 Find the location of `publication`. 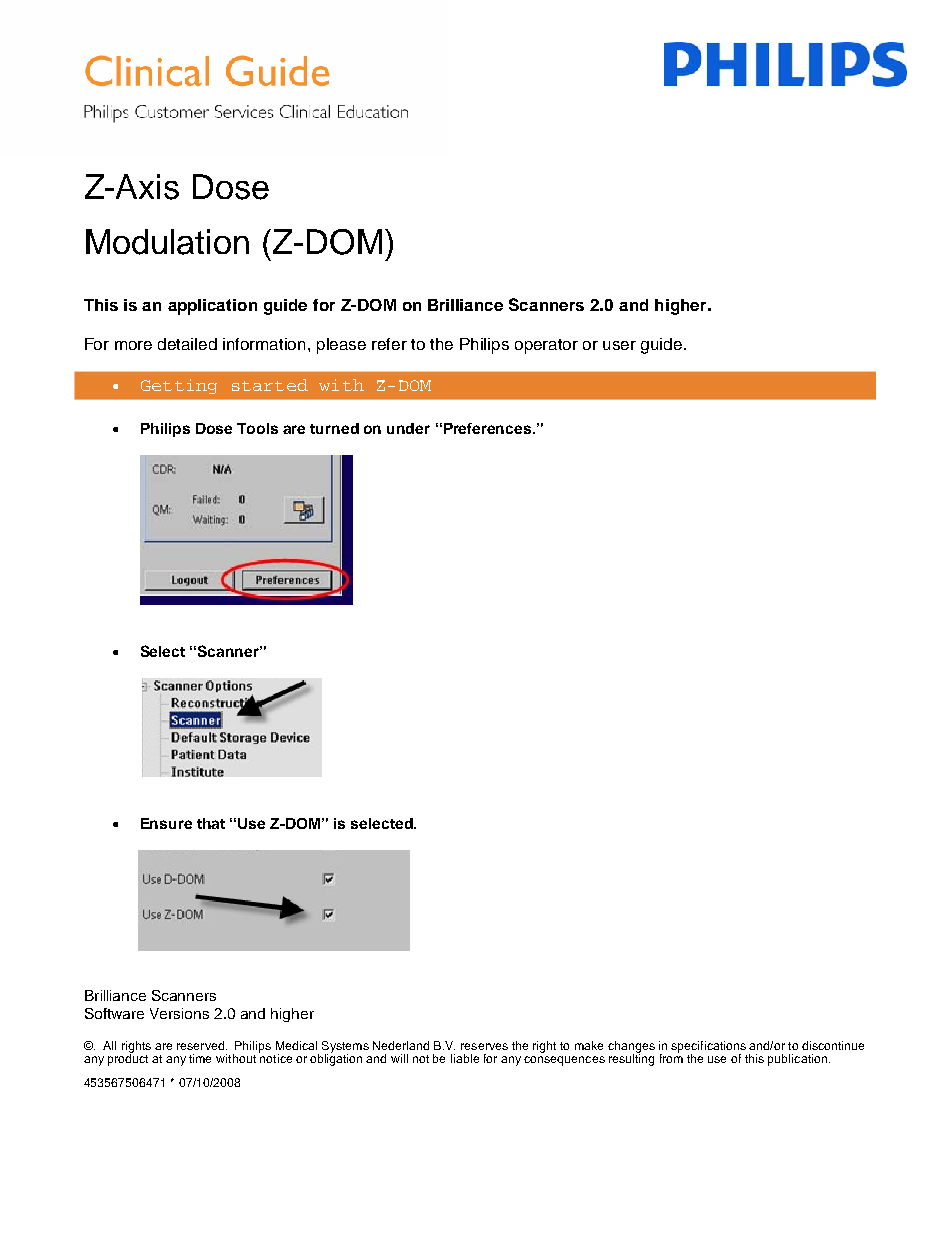

publication is located at coordinates (797, 1060).
